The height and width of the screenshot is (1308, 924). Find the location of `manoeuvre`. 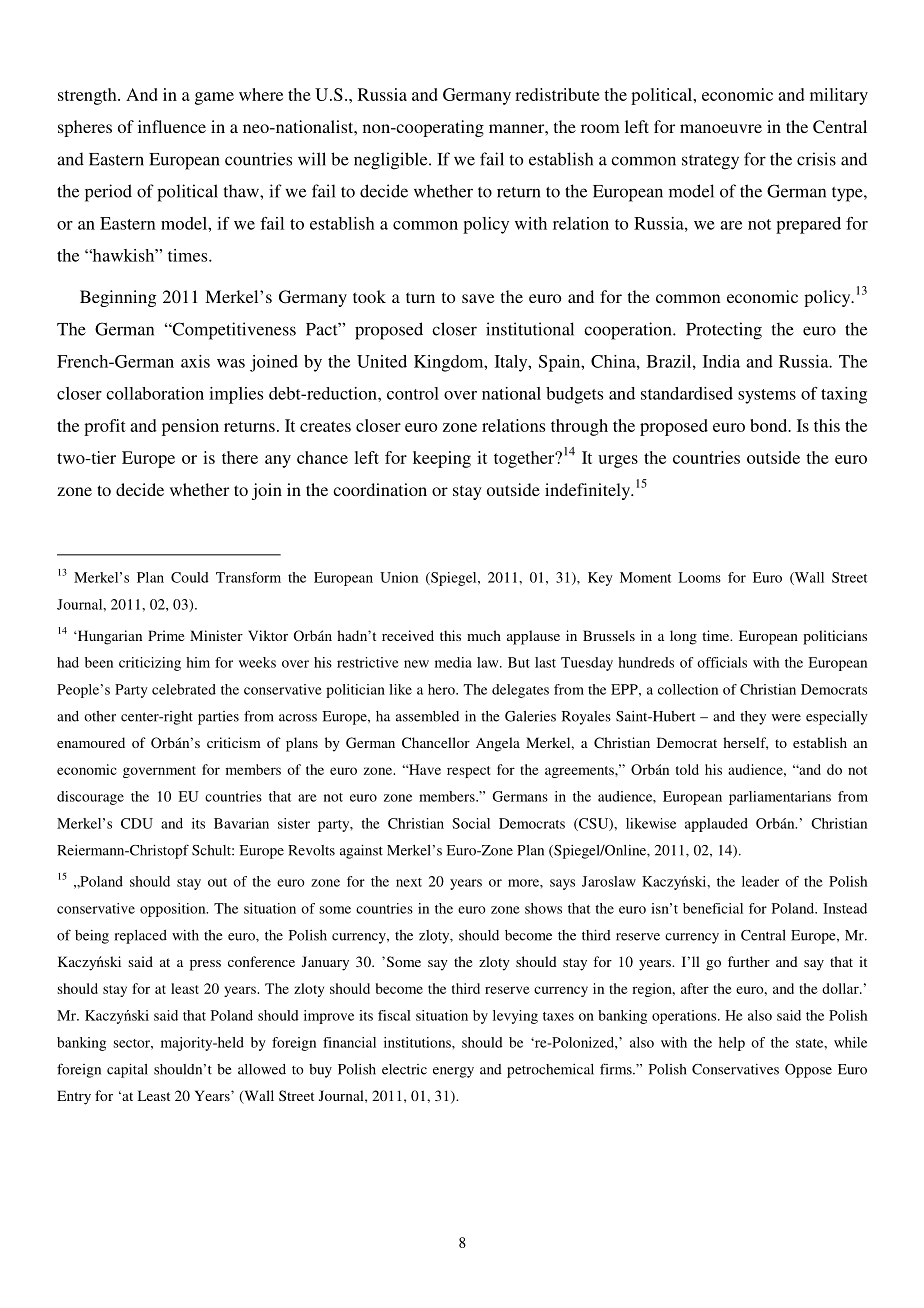

manoeuvre is located at coordinates (721, 128).
